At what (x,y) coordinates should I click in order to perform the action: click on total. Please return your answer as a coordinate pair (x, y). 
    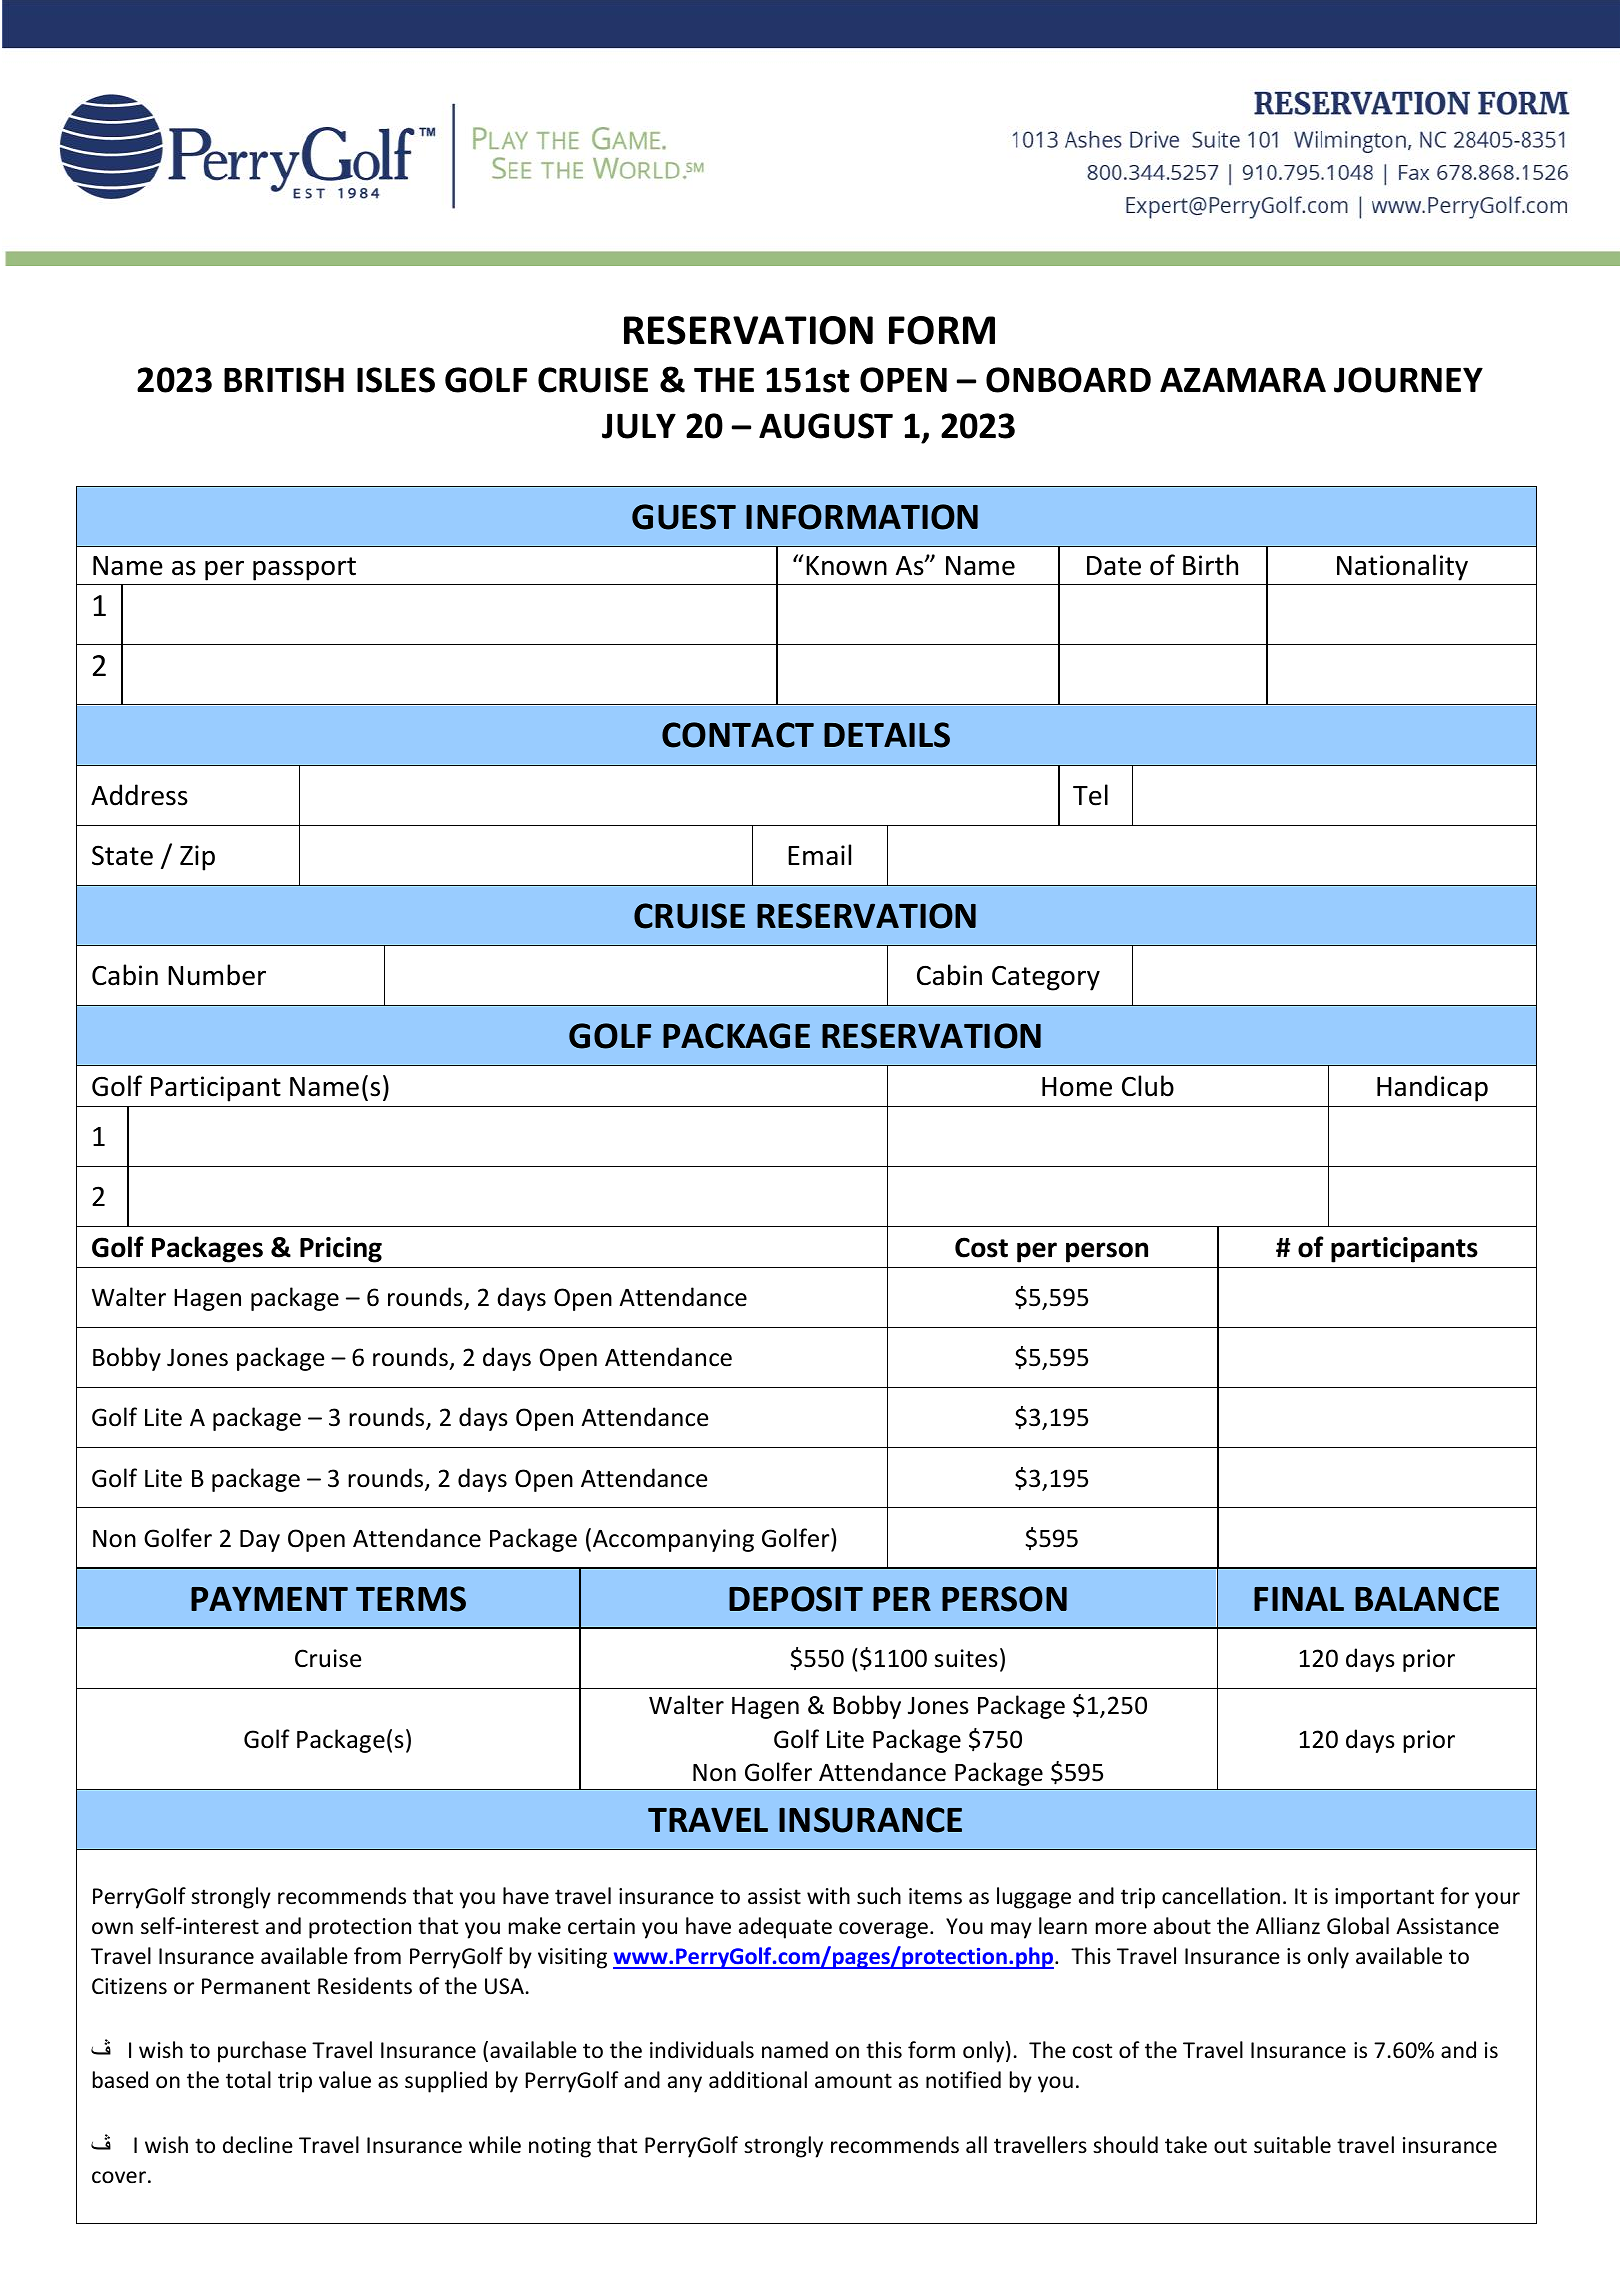
    Looking at the image, I should click on (248, 2079).
